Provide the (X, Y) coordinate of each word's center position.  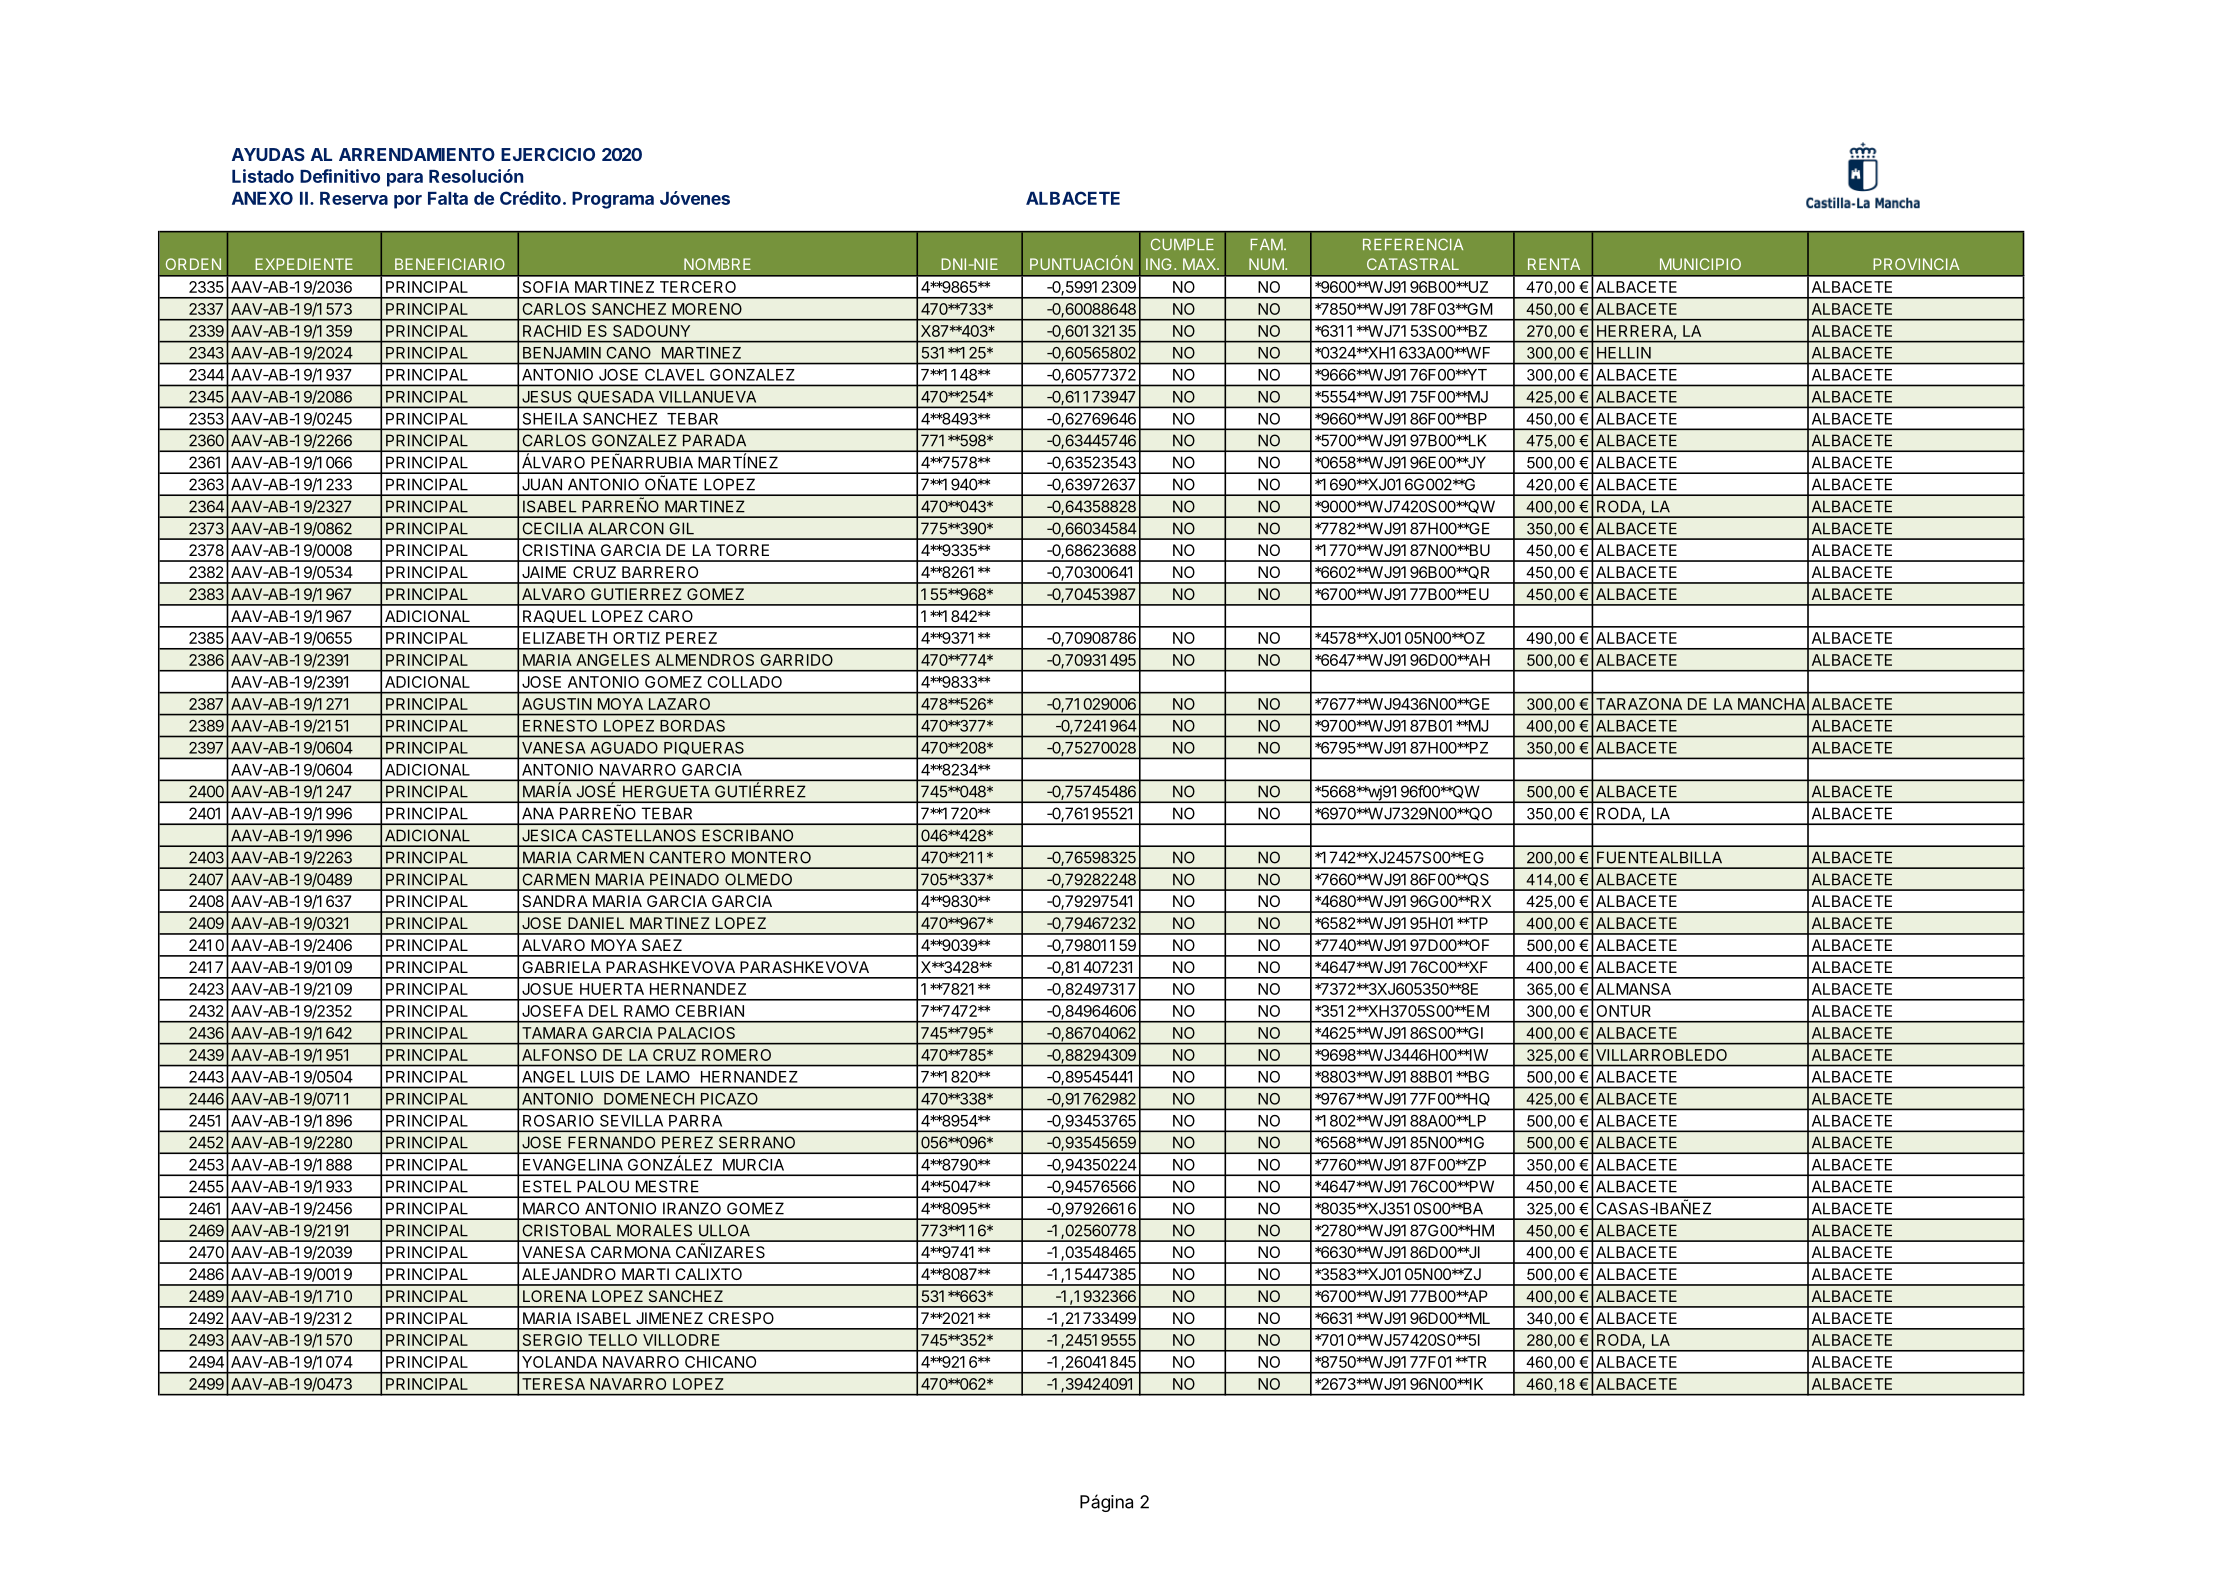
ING (1158, 264)
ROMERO (736, 1055)
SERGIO (552, 1340)
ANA (538, 813)
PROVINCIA (1916, 264)
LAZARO (679, 704)
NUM (1266, 264)
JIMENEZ (669, 1318)
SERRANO (757, 1142)
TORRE (742, 550)
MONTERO (771, 857)
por (408, 202)
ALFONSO (559, 1055)
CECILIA (552, 528)
